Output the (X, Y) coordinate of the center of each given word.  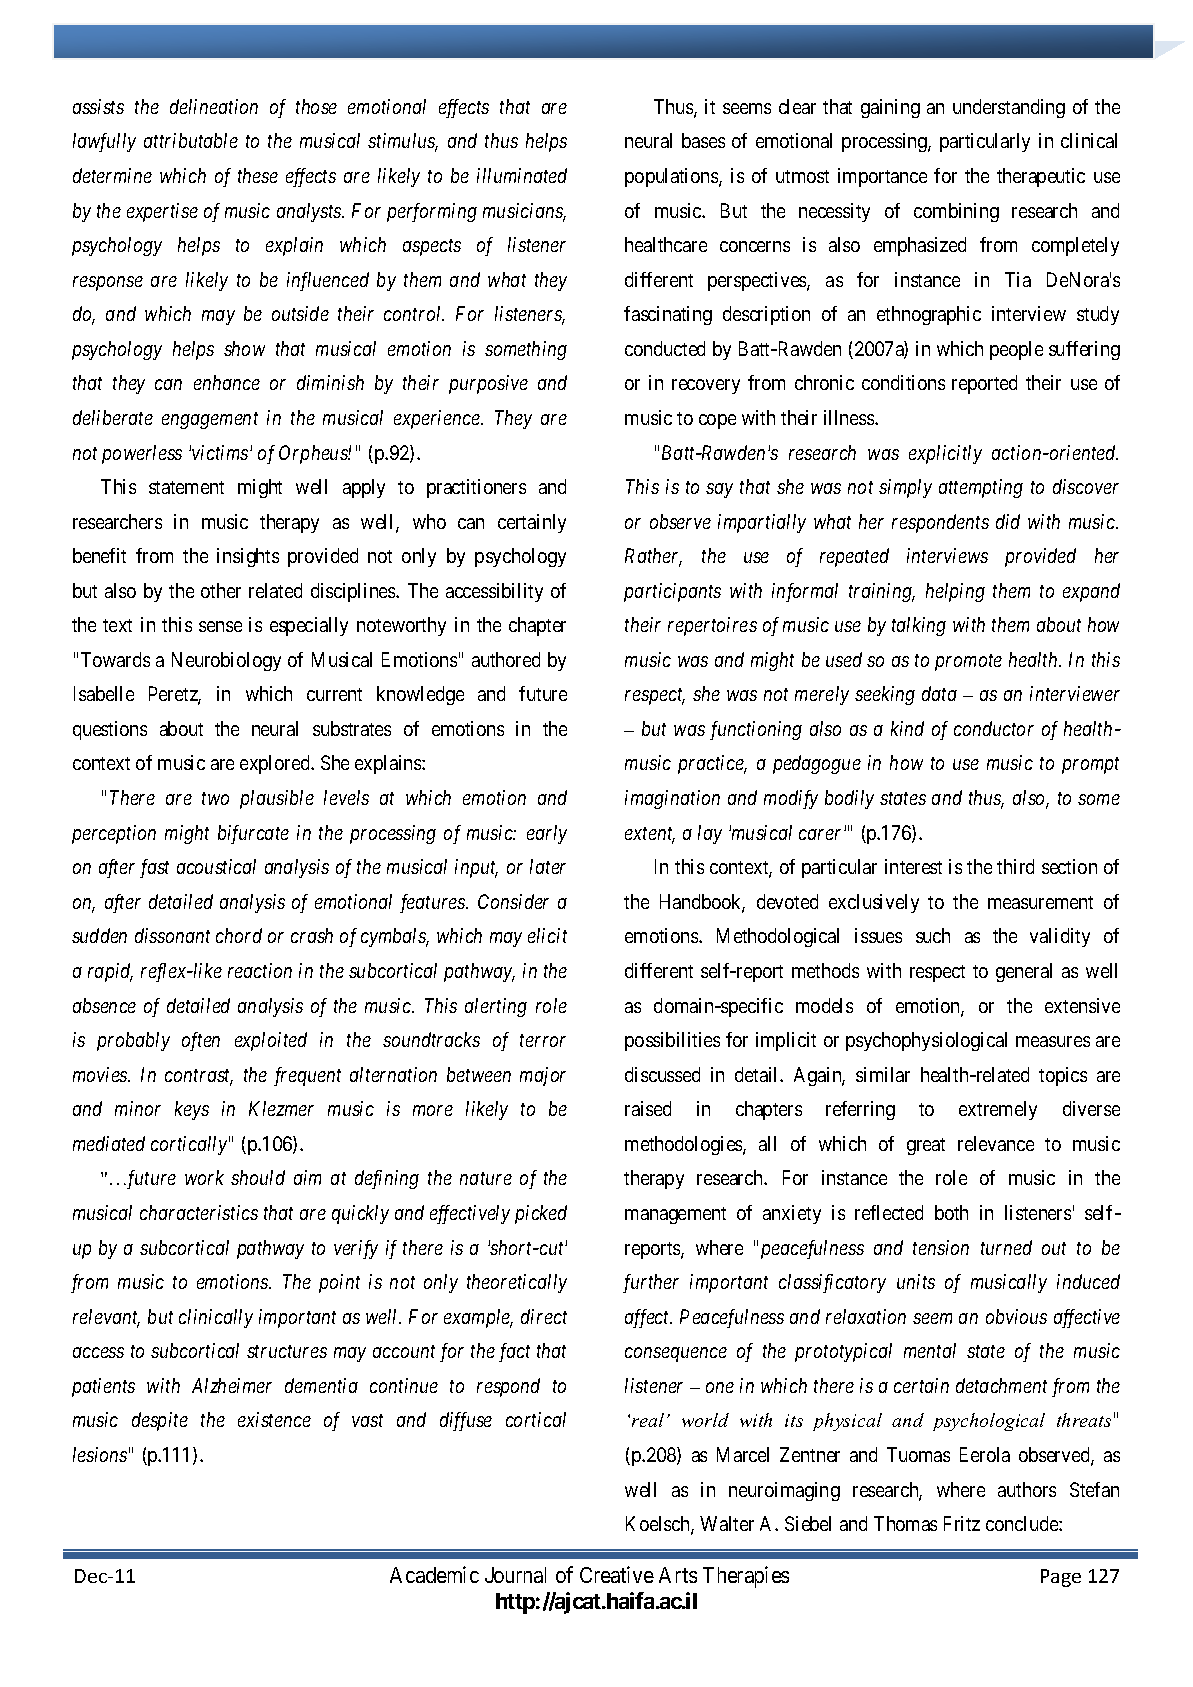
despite (160, 1421)
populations (672, 177)
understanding (1009, 108)
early (547, 834)
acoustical (216, 866)
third (1015, 866)
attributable (191, 140)
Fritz (962, 1523)
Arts (678, 1575)
